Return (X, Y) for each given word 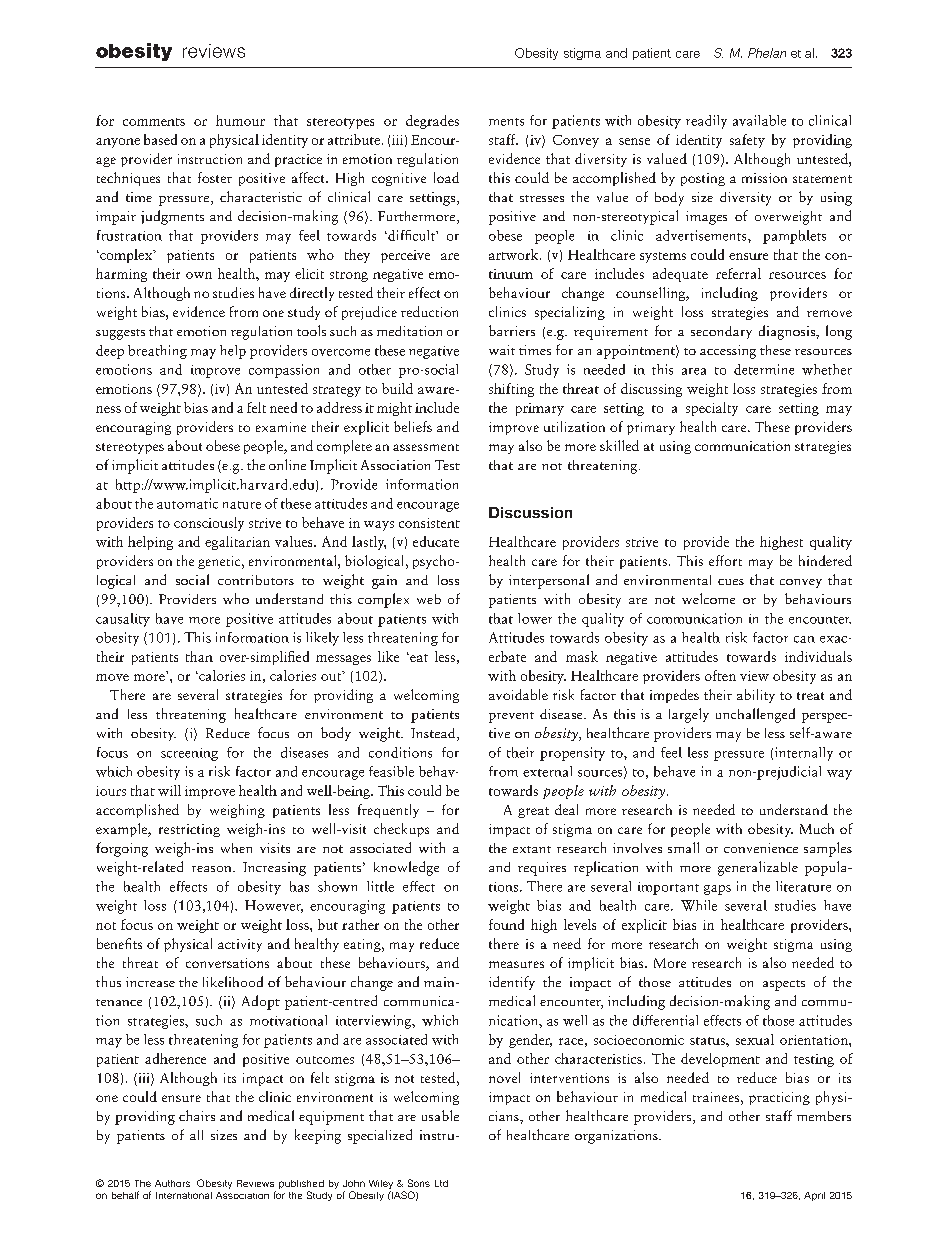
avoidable (518, 694)
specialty (712, 409)
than (199, 656)
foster (215, 177)
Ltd (441, 1183)
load (446, 177)
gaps (717, 890)
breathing (157, 352)
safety (747, 141)
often (720, 675)
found (506, 924)
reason (213, 869)
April (814, 1196)
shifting (511, 390)
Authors (172, 1183)
